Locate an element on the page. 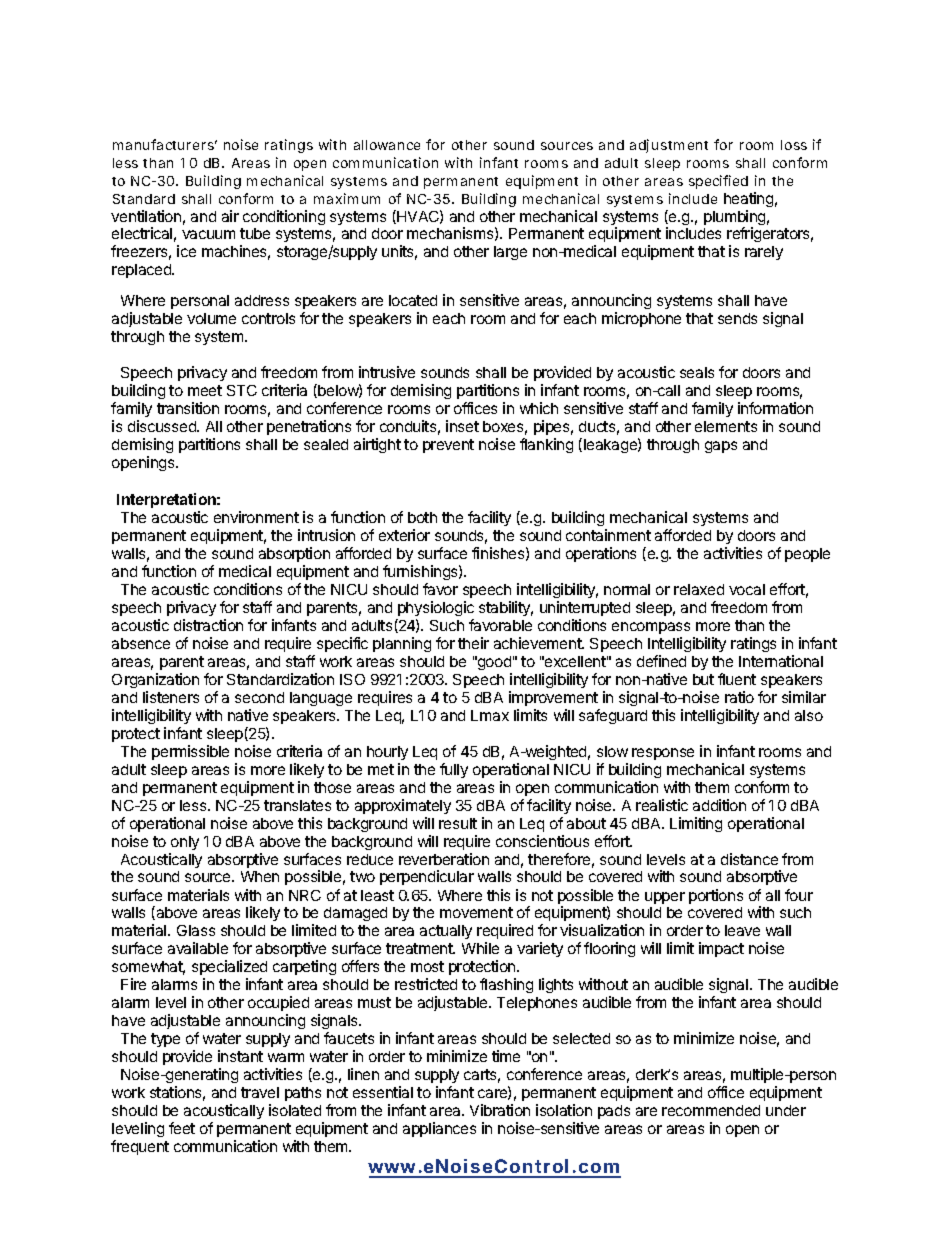  allowance is located at coordinates (387, 145).
